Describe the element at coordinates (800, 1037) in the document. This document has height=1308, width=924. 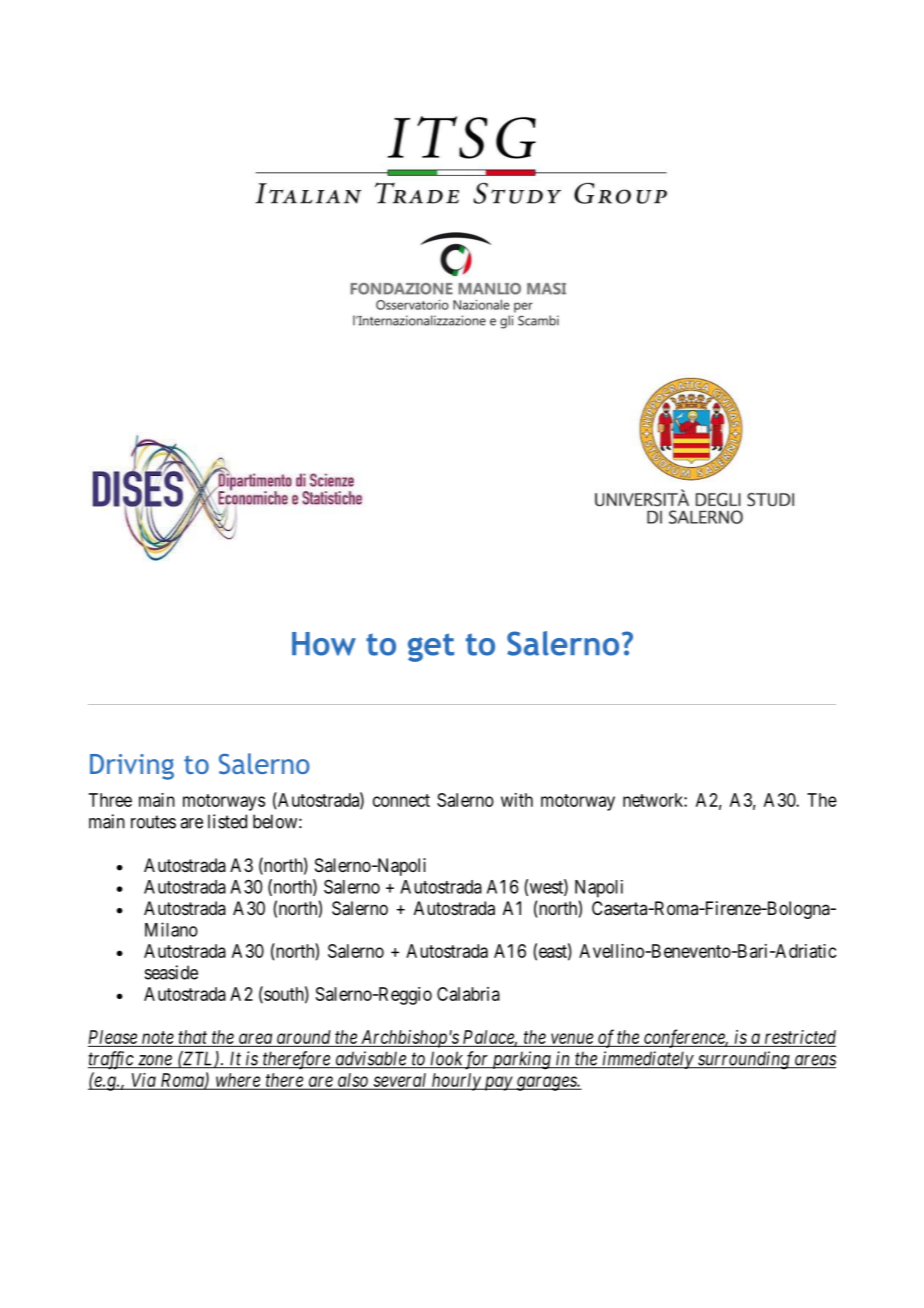
I see `restricted` at that location.
